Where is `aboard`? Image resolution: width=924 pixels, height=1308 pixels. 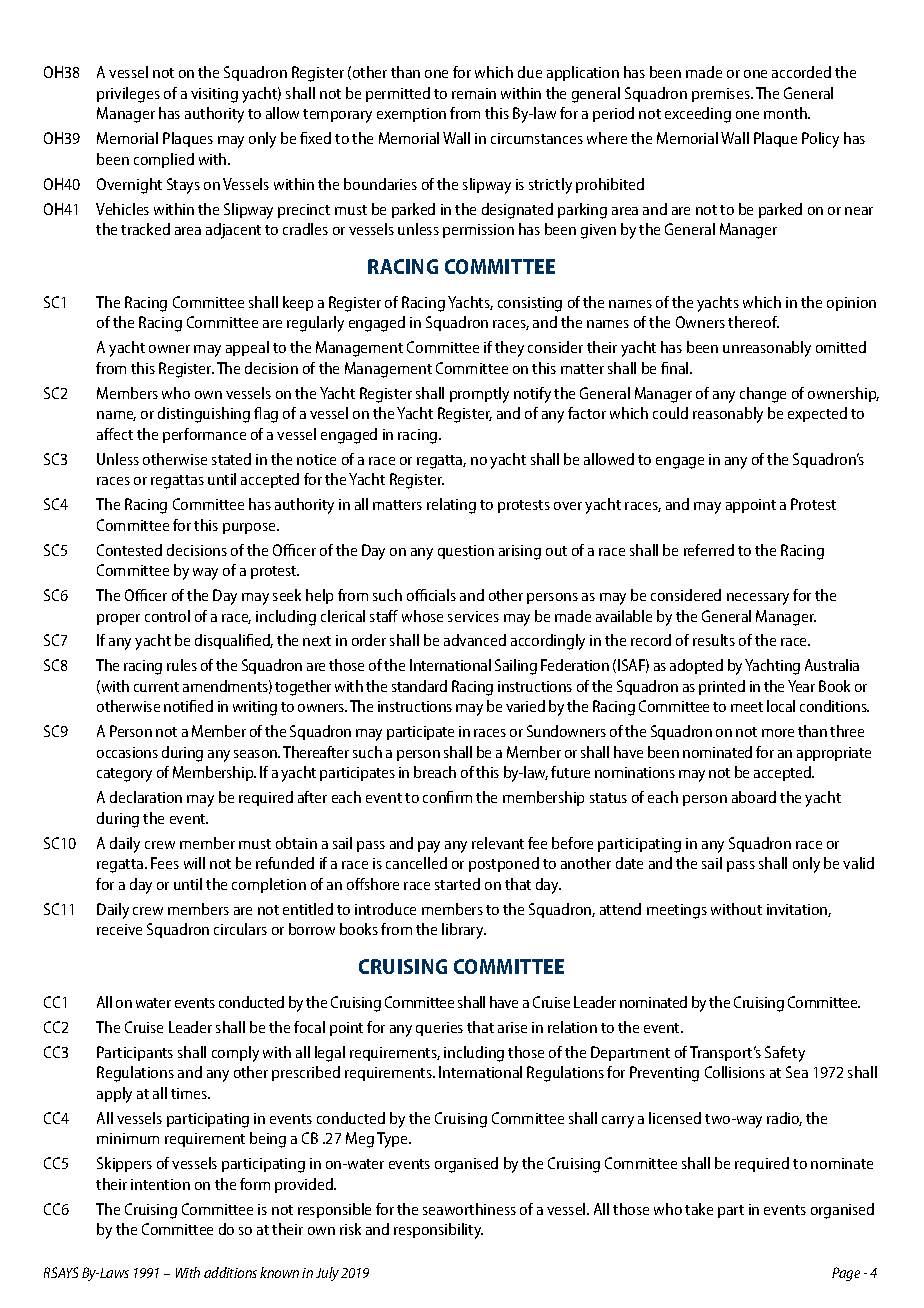
aboard is located at coordinates (754, 797).
